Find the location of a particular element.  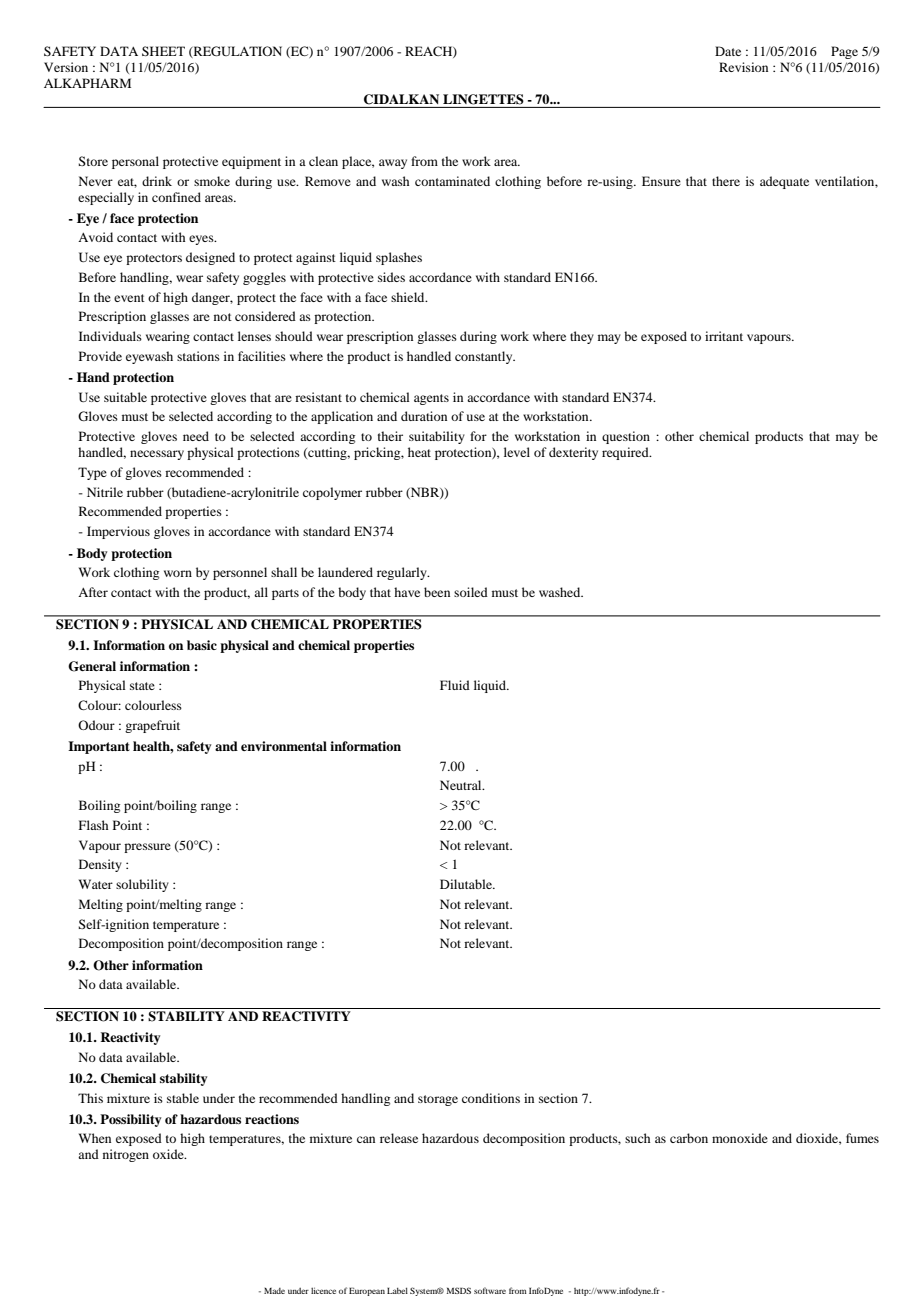

Made is located at coordinates (274, 1291).
